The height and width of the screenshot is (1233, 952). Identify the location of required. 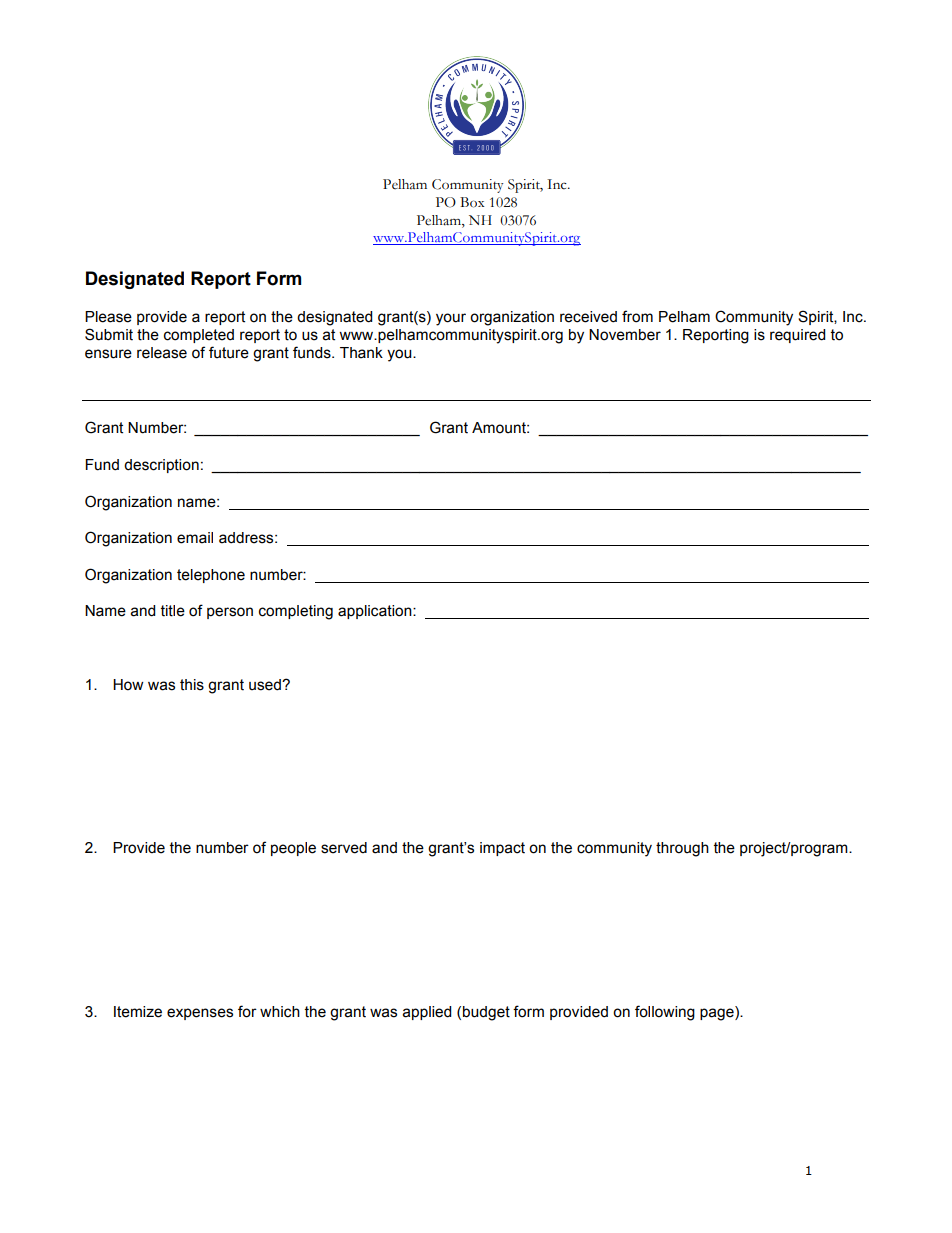
(797, 336).
